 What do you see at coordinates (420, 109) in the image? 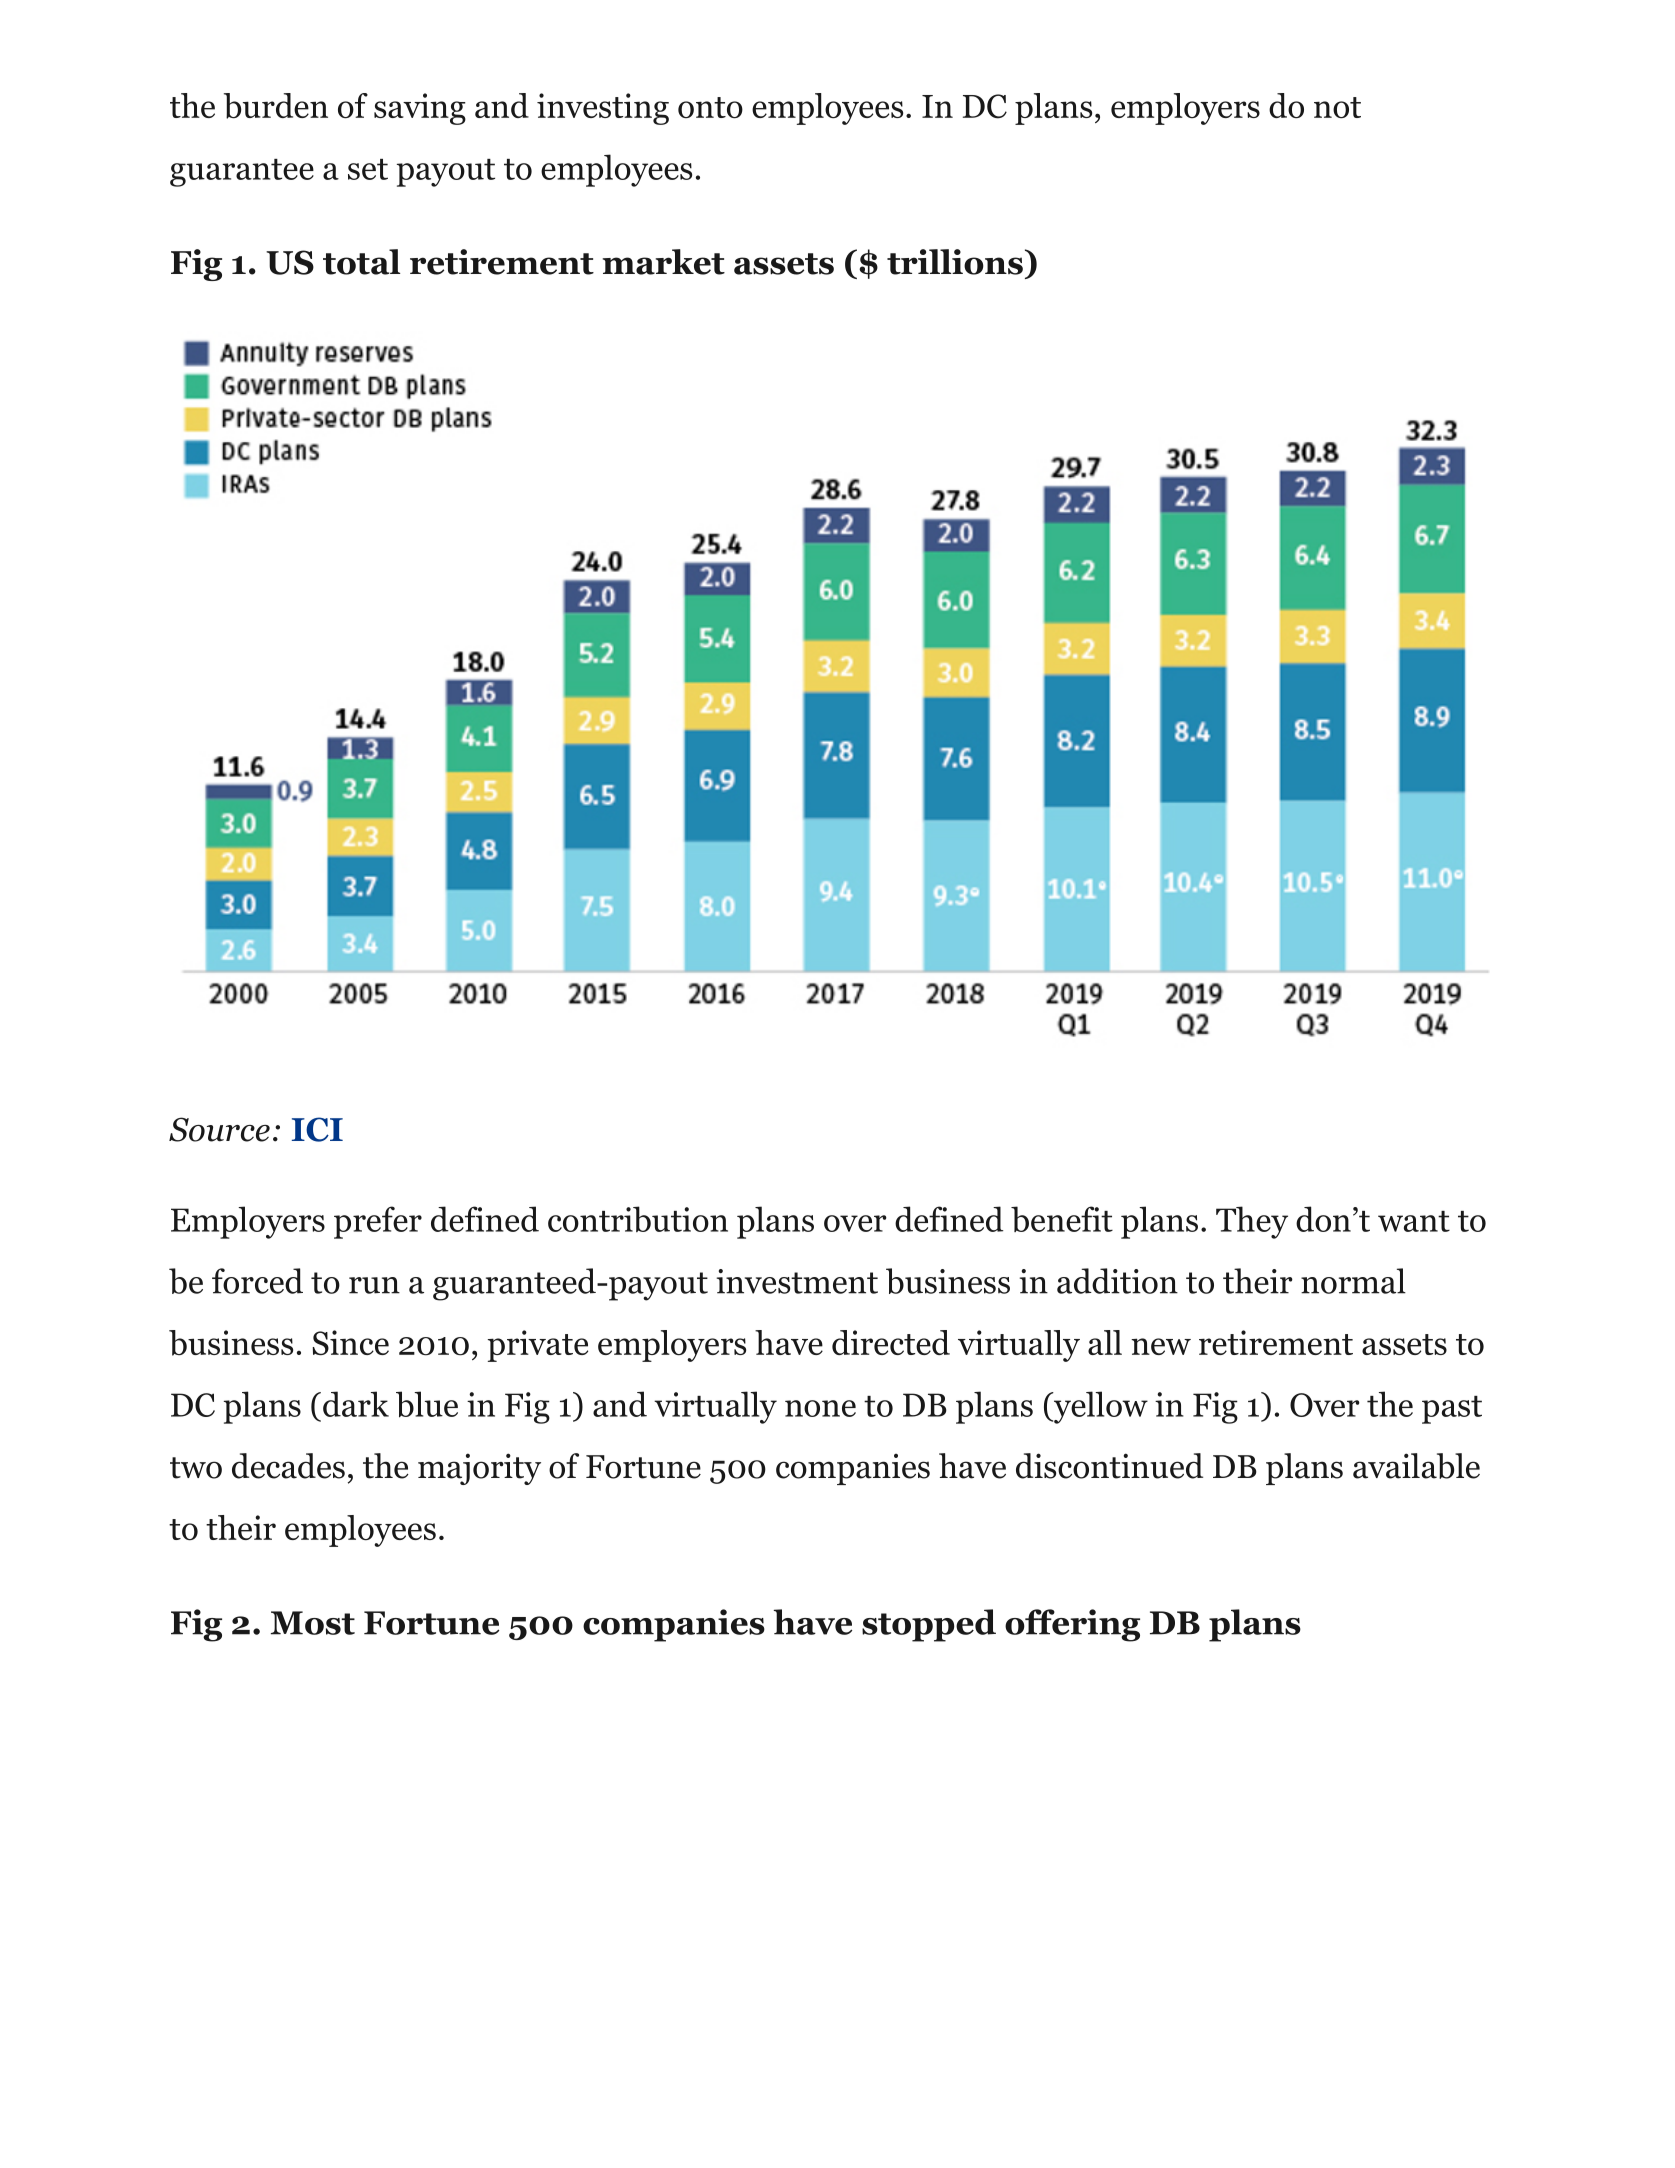
I see `saving` at bounding box center [420, 109].
